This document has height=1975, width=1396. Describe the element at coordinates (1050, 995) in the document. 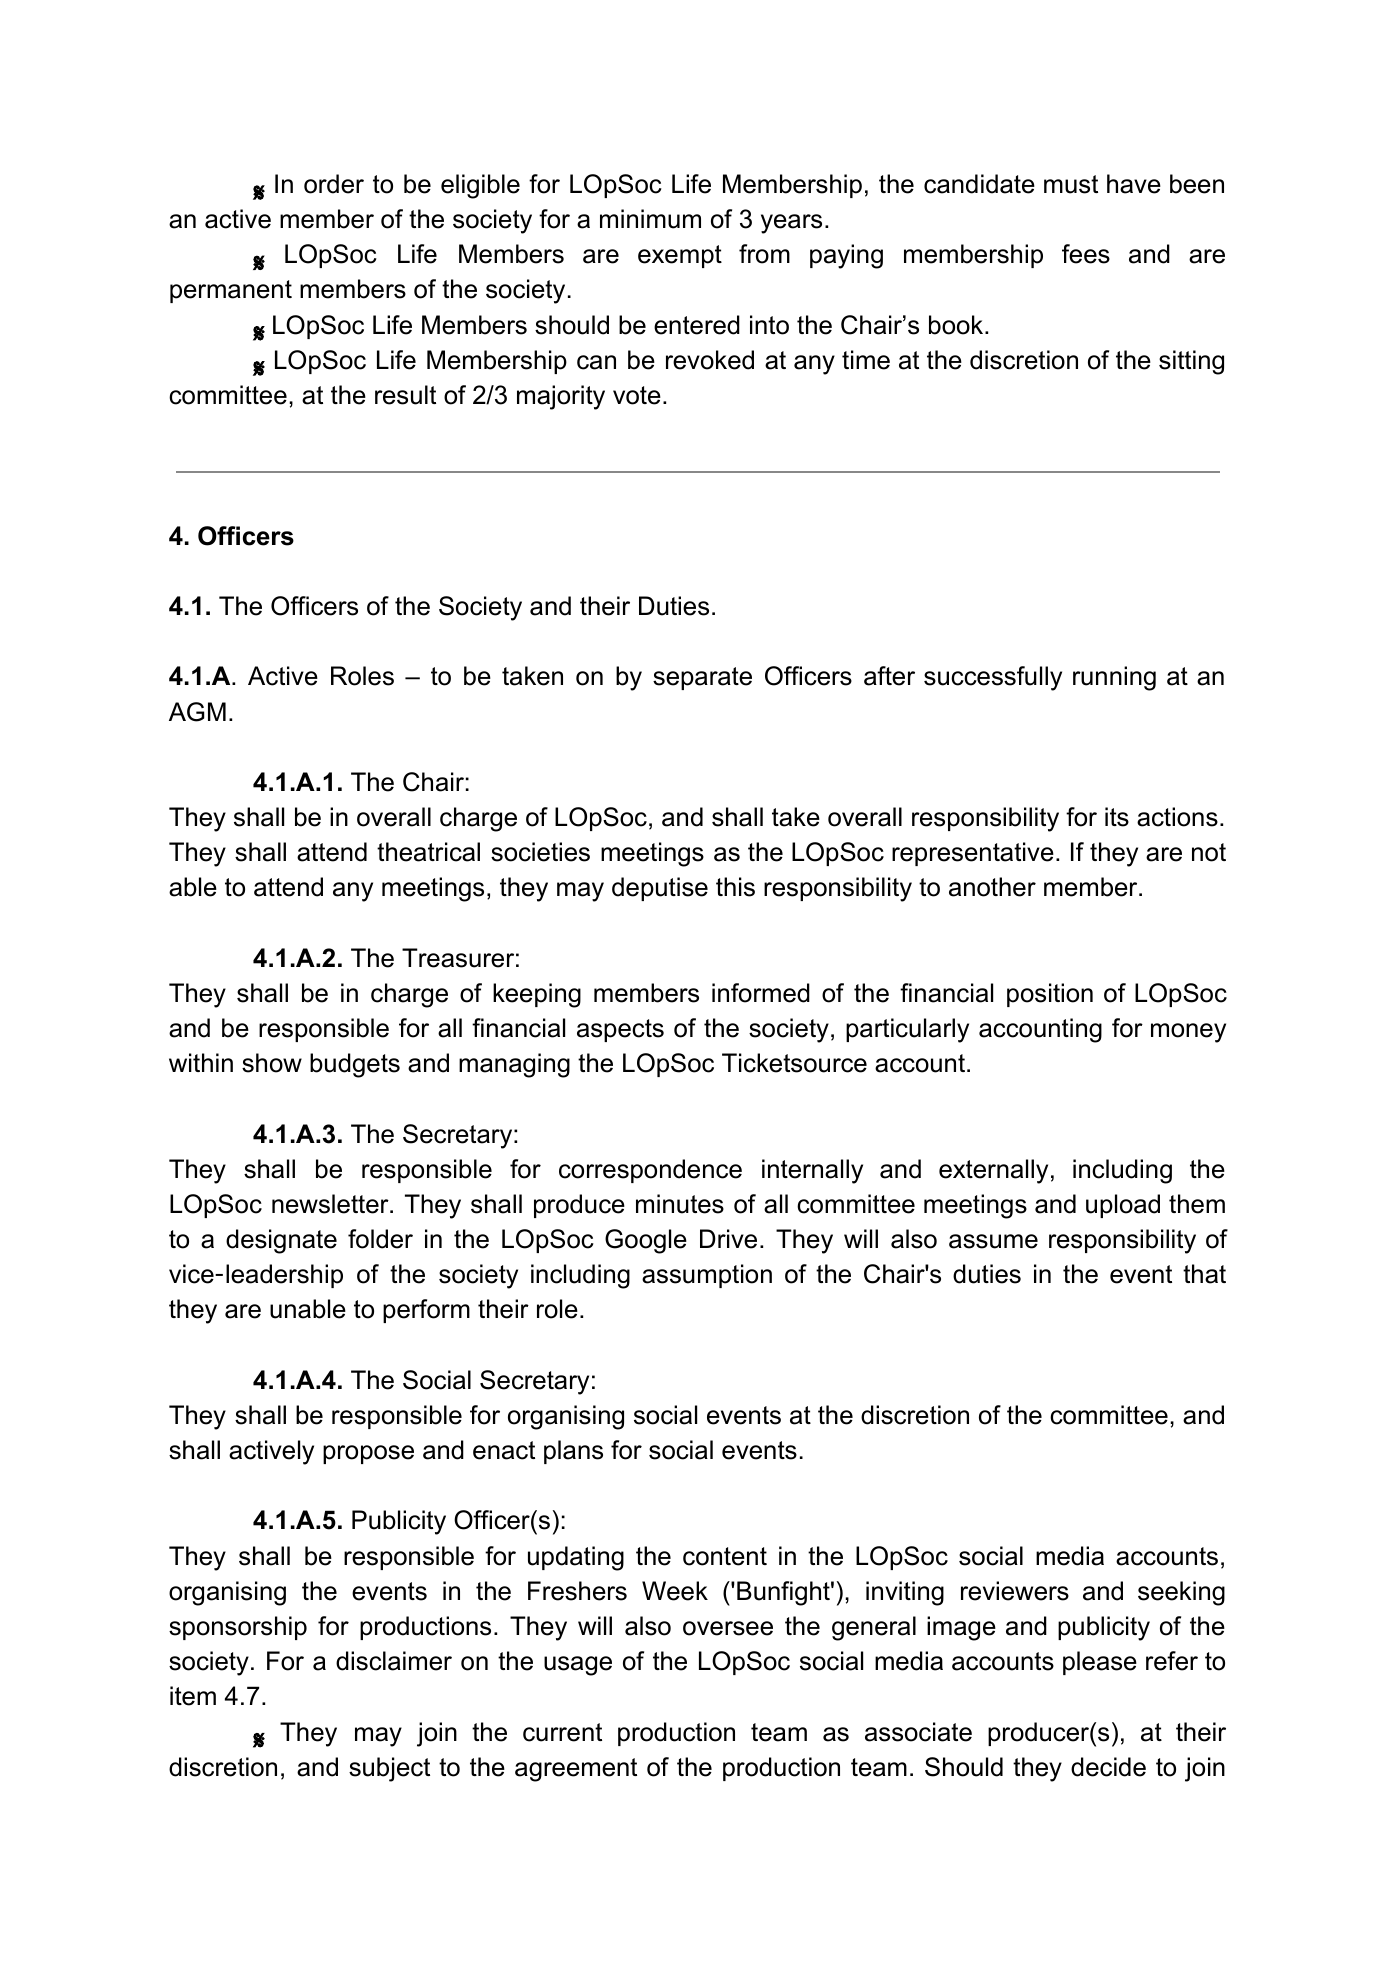

I see `position` at that location.
